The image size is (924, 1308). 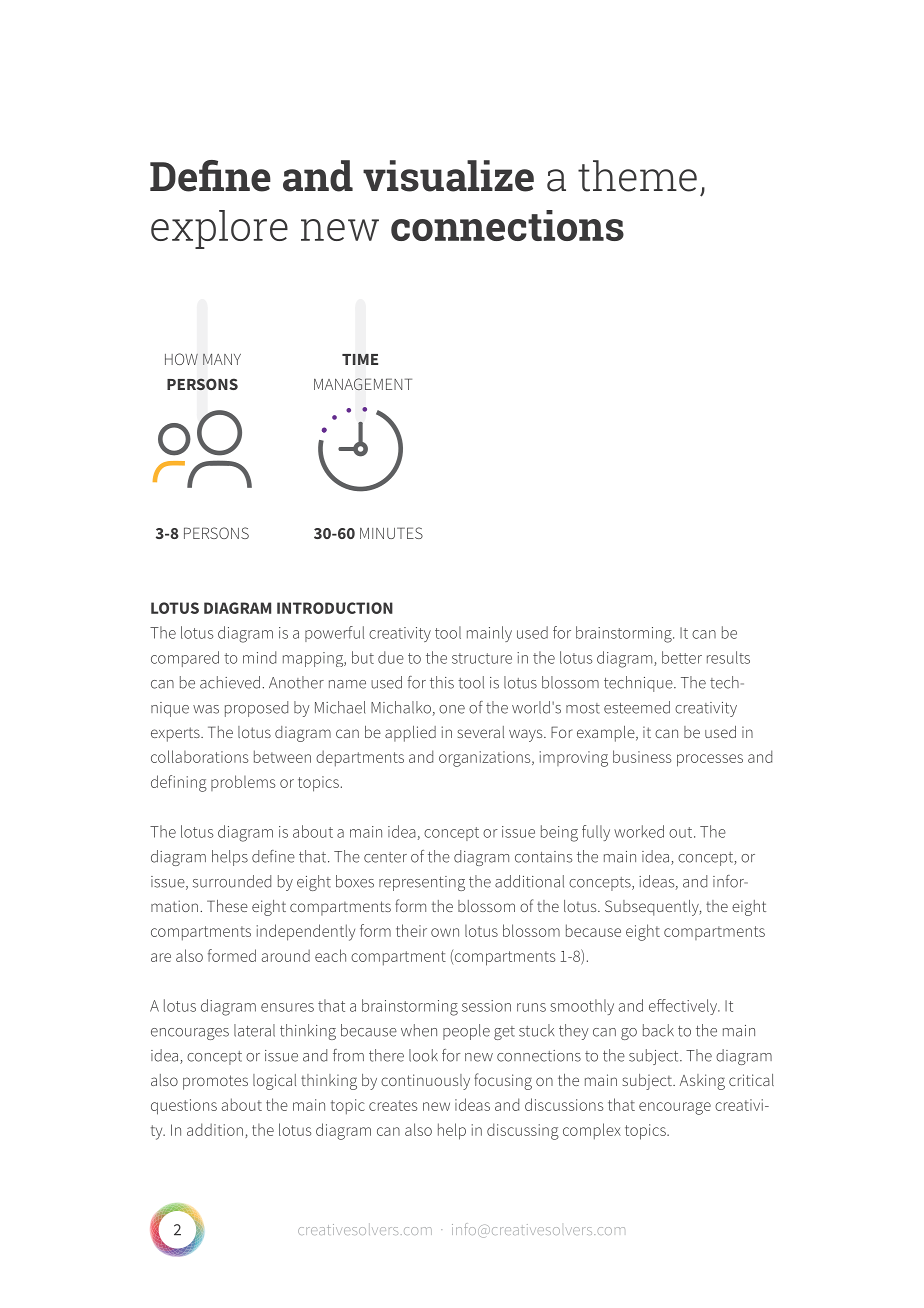 What do you see at coordinates (639, 831) in the screenshot?
I see `worked` at bounding box center [639, 831].
